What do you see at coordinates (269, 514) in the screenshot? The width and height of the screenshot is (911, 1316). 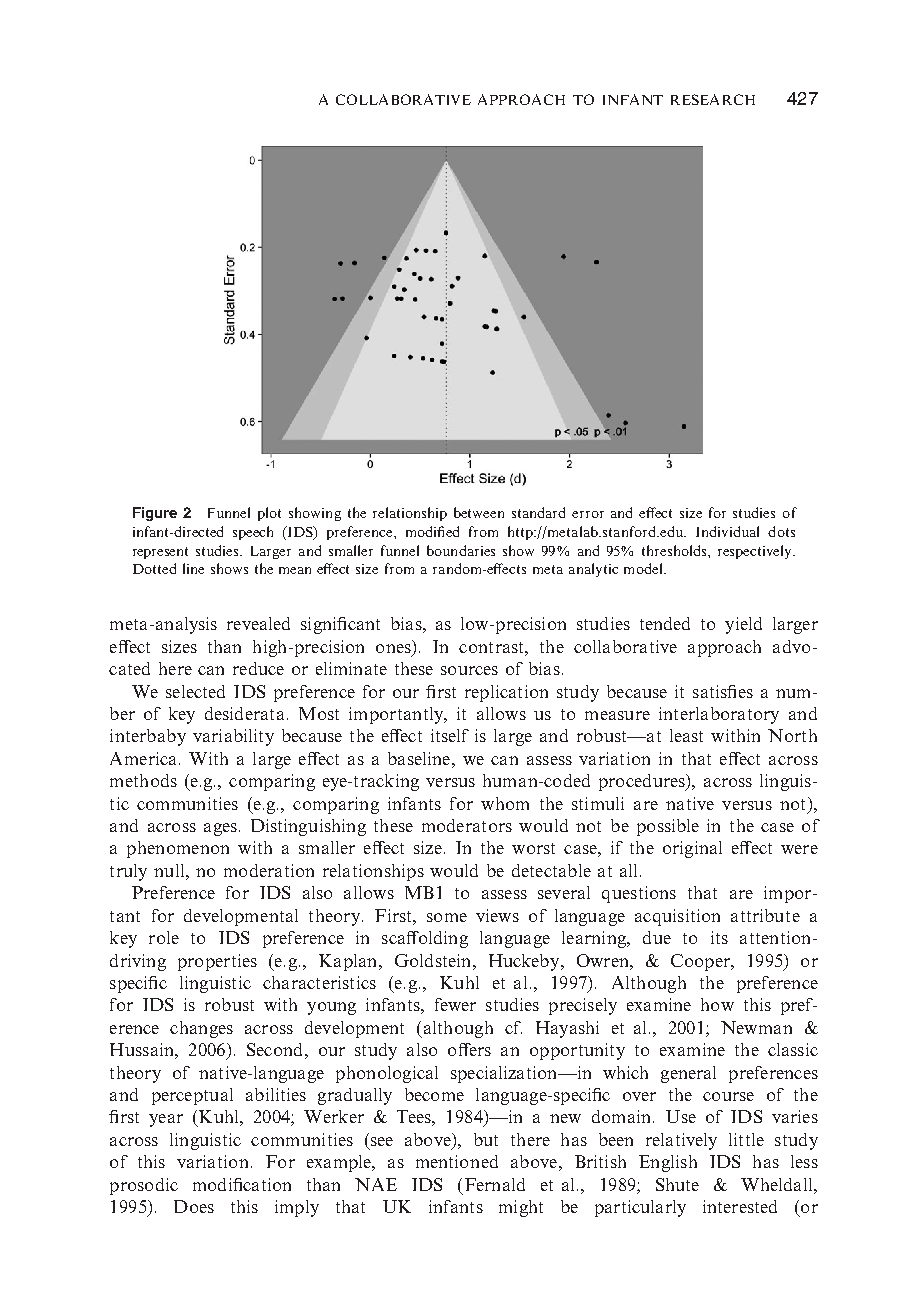 I see `plot` at bounding box center [269, 514].
